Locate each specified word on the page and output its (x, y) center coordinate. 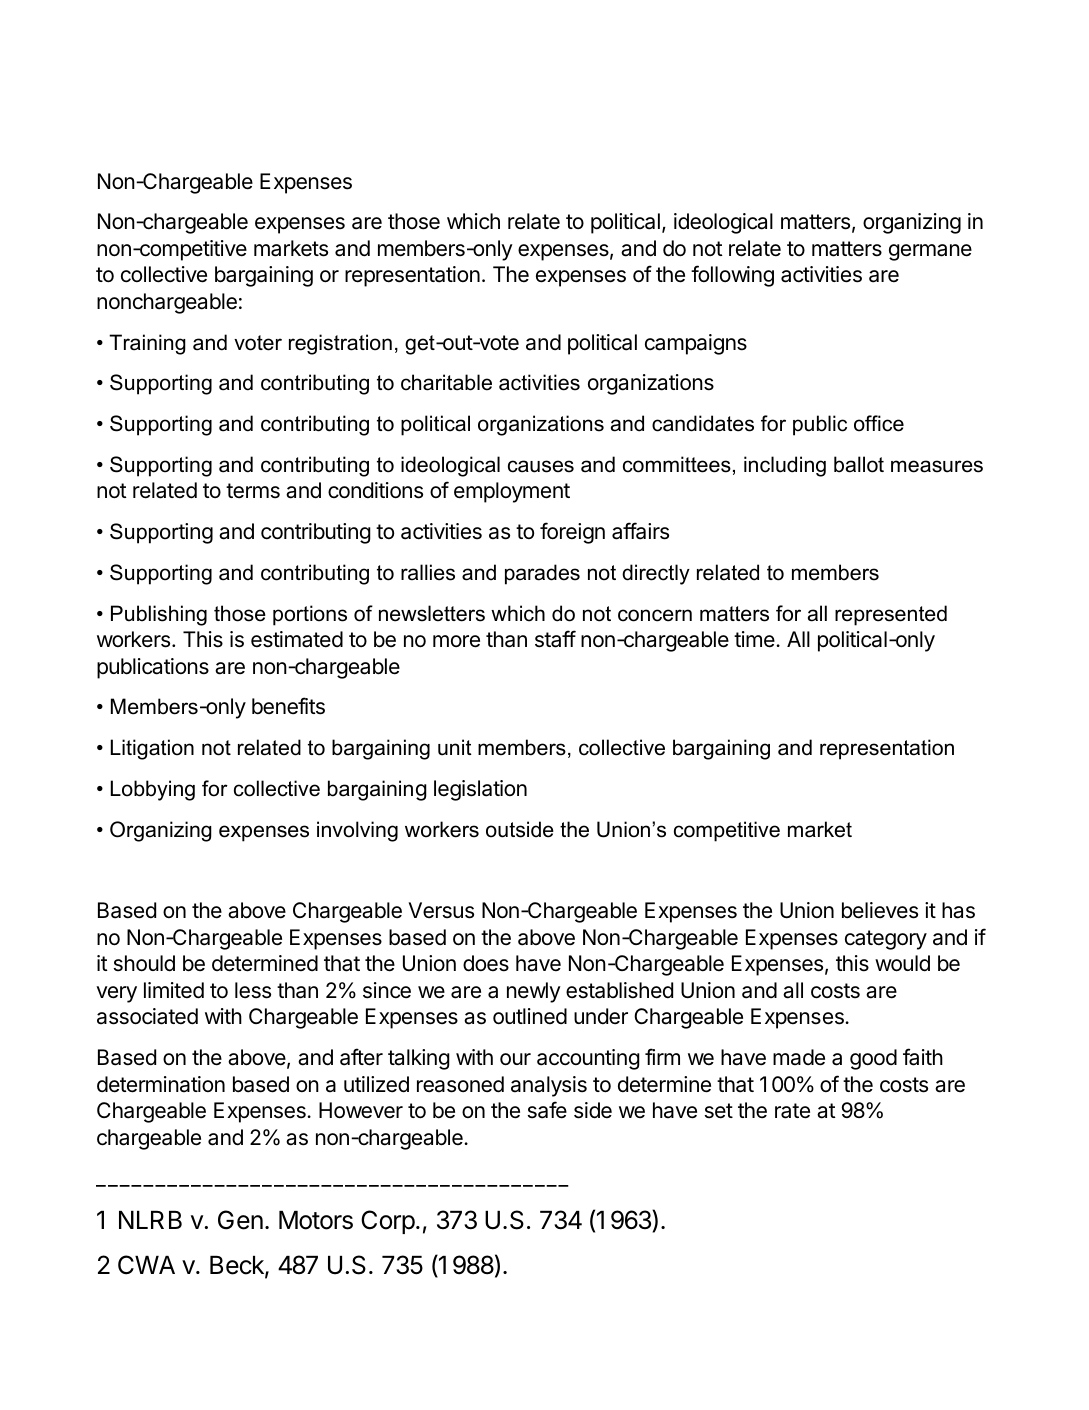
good (873, 1059)
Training (147, 344)
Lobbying (153, 790)
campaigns (696, 344)
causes (541, 466)
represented (891, 615)
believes (880, 910)
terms (253, 491)
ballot (859, 464)
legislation (480, 790)
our (515, 1059)
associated (147, 1016)
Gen (240, 1220)
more (456, 641)
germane (930, 252)
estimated (297, 639)
